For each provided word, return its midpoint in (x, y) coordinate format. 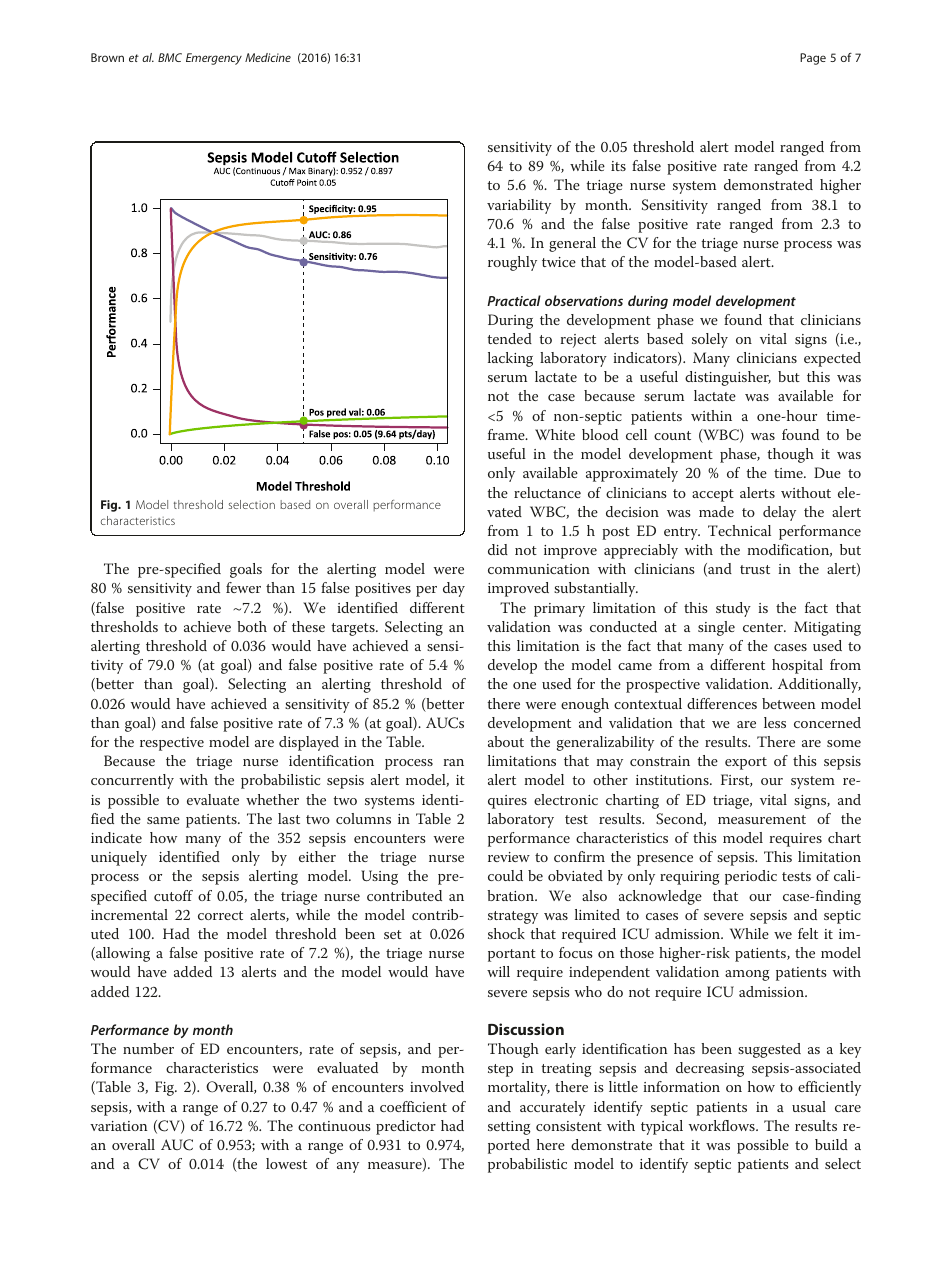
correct (220, 915)
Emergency (214, 59)
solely (710, 340)
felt (808, 933)
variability (519, 206)
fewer (243, 587)
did (498, 549)
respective (172, 744)
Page (813, 59)
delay (779, 513)
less (775, 722)
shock (506, 933)
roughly (512, 263)
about (506, 741)
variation (119, 1126)
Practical (514, 300)
